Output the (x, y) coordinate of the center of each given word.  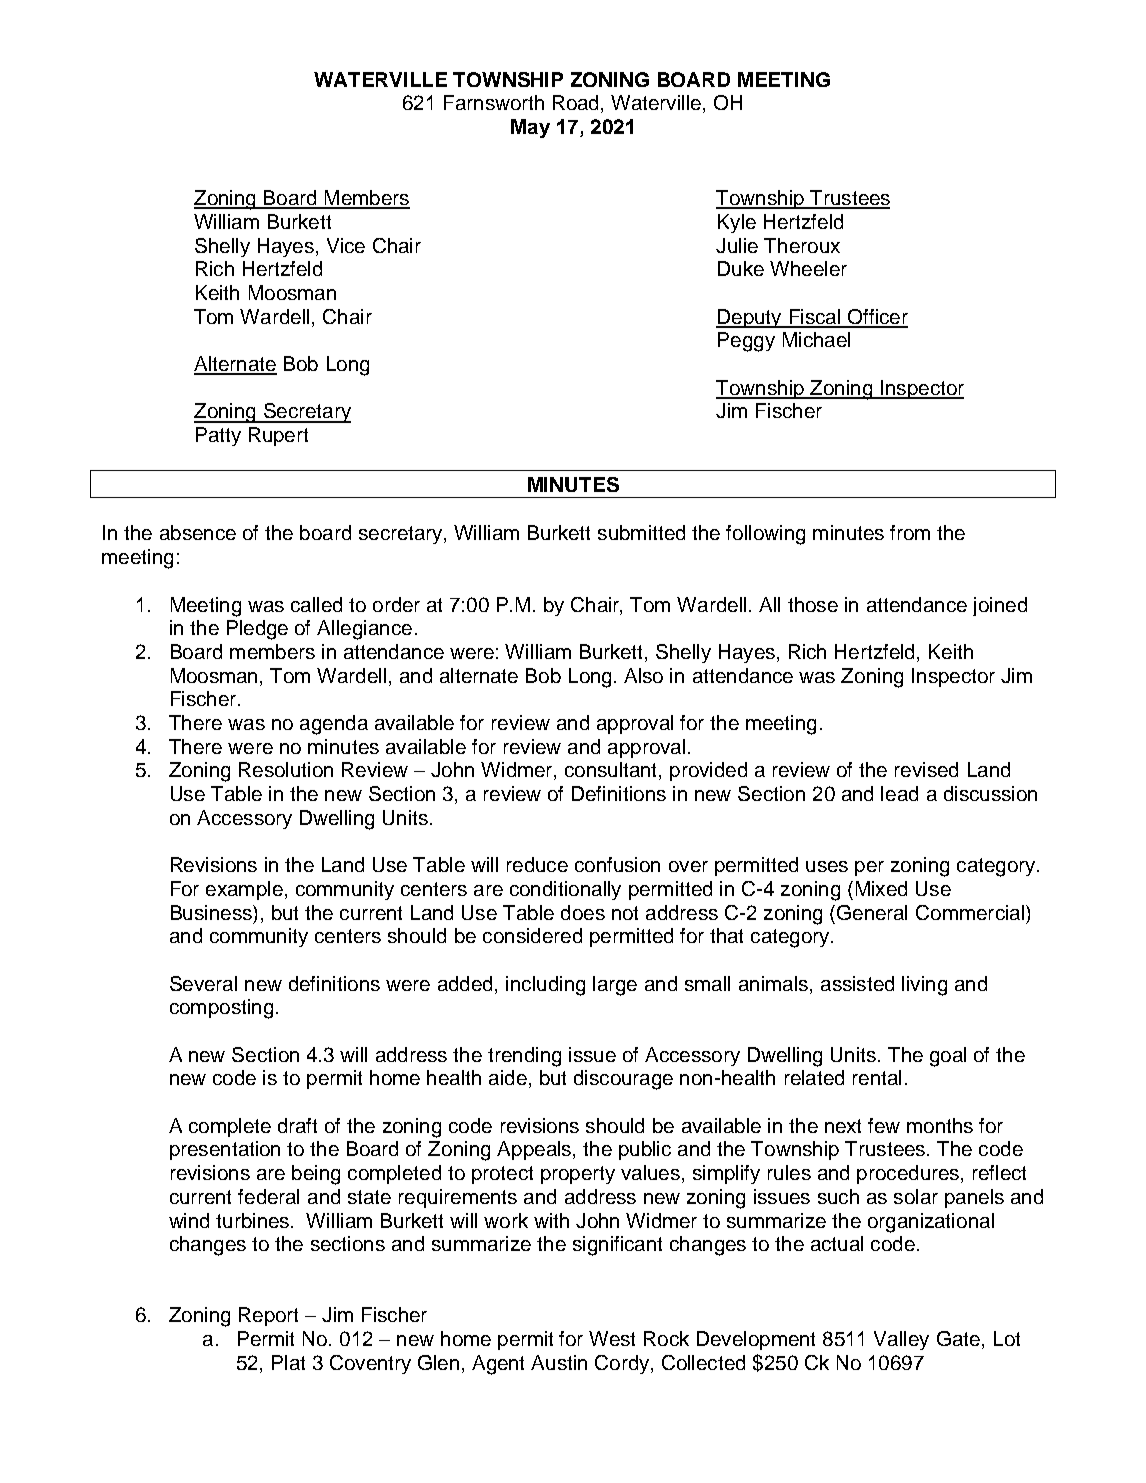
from (910, 532)
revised (926, 769)
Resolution (286, 769)
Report (268, 1316)
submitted (641, 532)
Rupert (278, 436)
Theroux (802, 245)
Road (575, 102)
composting (221, 1009)
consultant (612, 771)
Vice (346, 245)
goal (948, 1057)
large (615, 986)
